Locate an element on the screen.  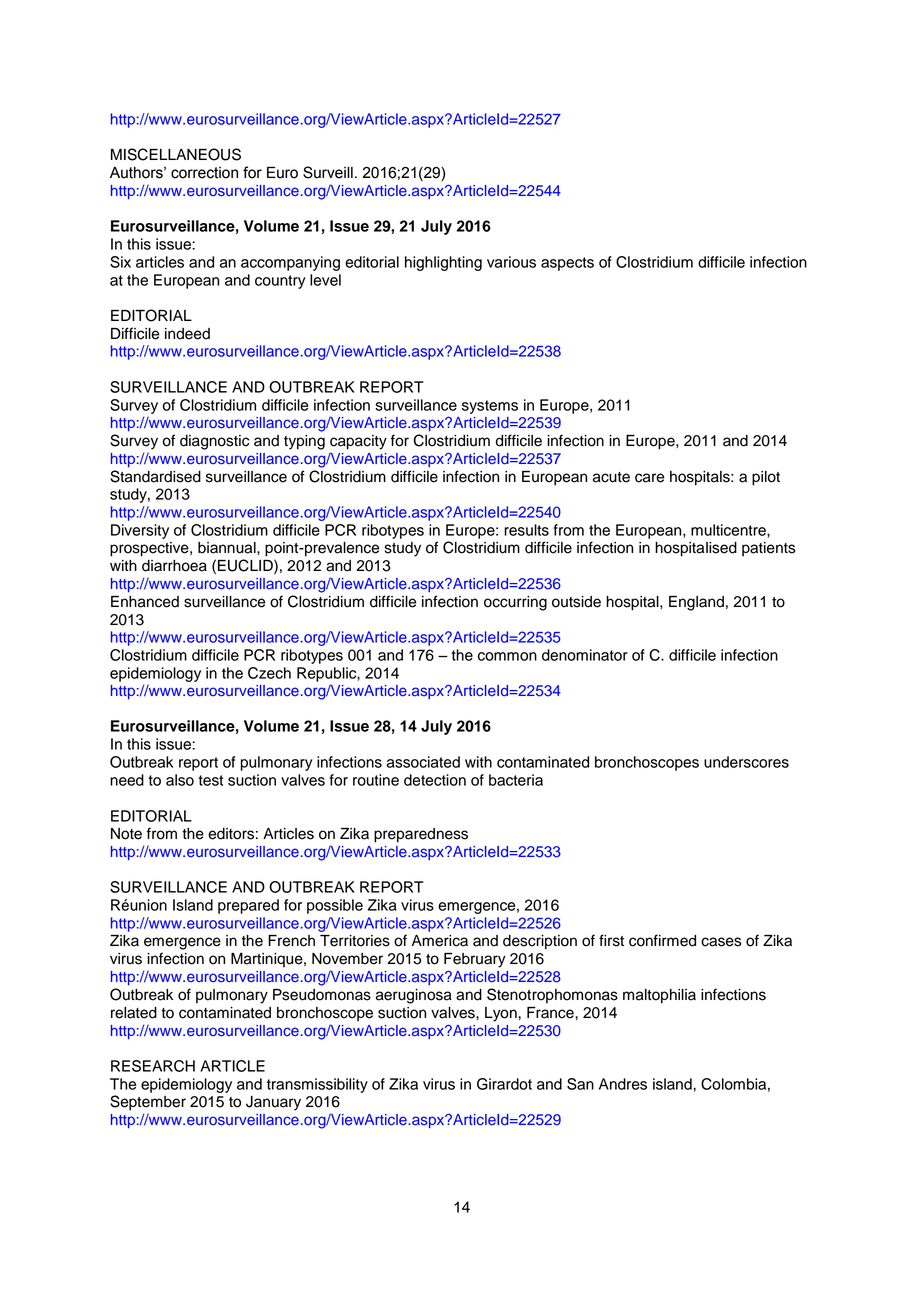
systems is located at coordinates (490, 407).
